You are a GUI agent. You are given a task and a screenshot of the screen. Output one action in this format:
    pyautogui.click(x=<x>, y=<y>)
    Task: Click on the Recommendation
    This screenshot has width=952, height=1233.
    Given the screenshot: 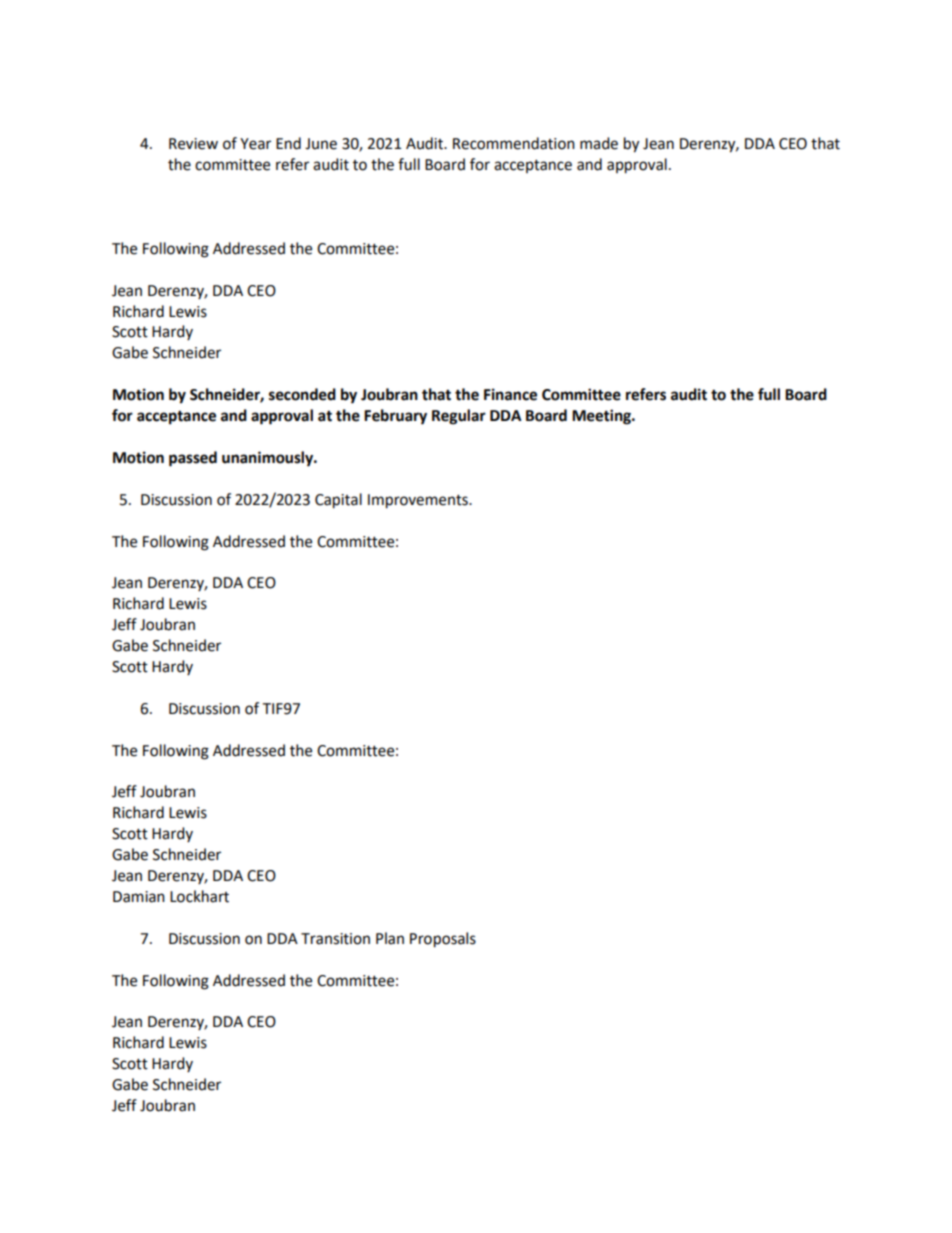 What is the action you would take?
    pyautogui.click(x=514, y=143)
